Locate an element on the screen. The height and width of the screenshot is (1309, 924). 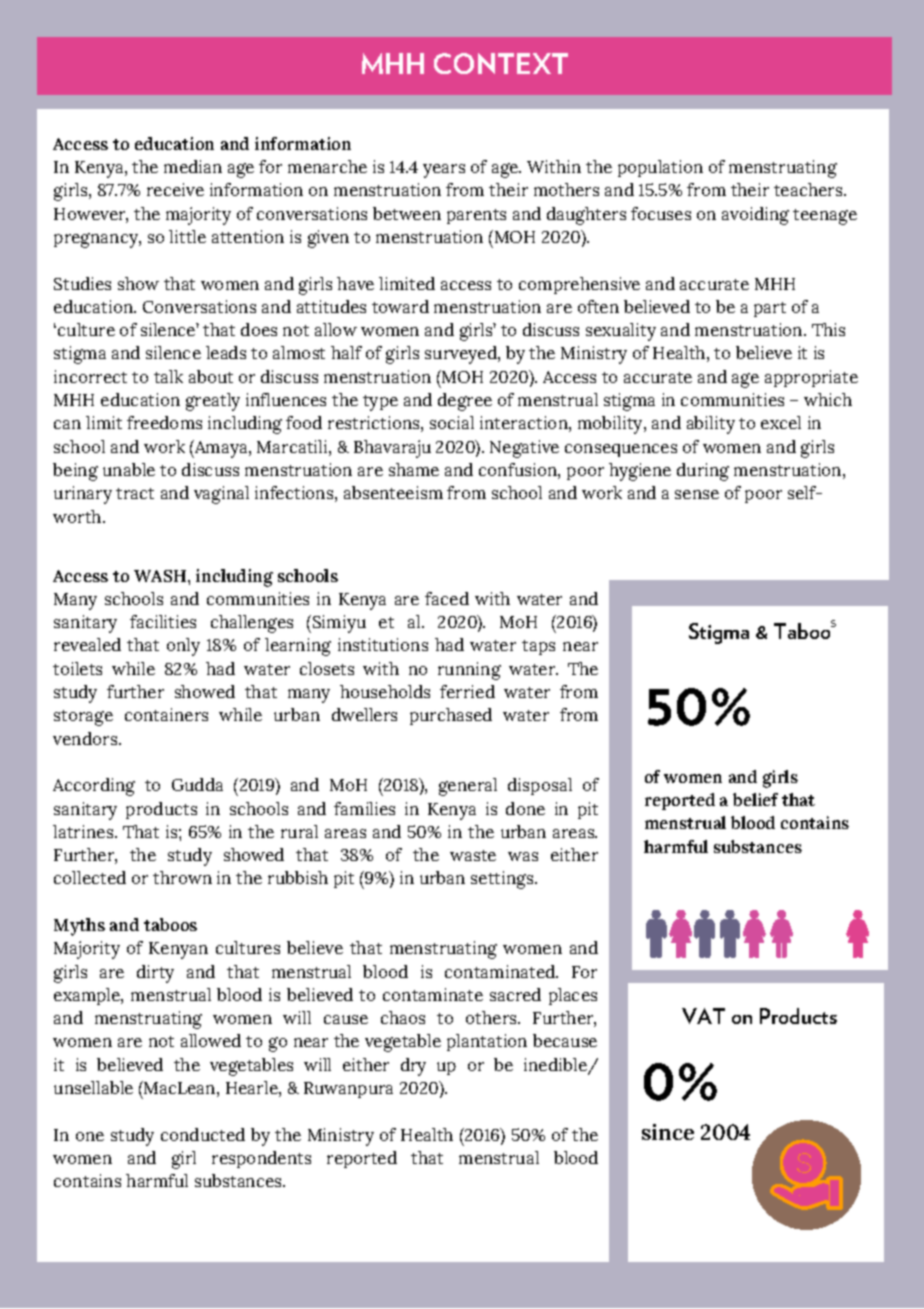
since is located at coordinates (668, 1132).
